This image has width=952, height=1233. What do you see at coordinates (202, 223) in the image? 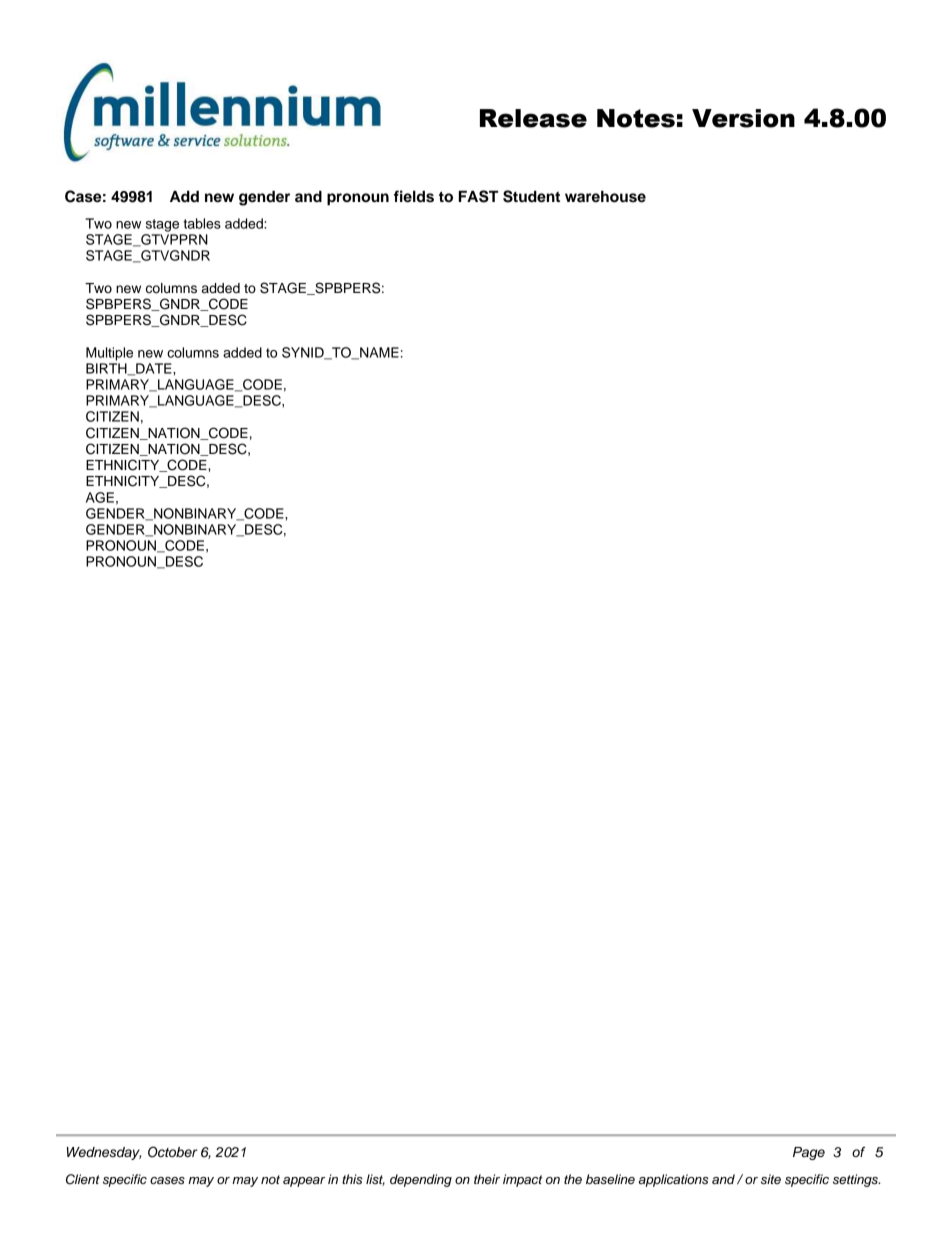
I see `tables` at bounding box center [202, 223].
